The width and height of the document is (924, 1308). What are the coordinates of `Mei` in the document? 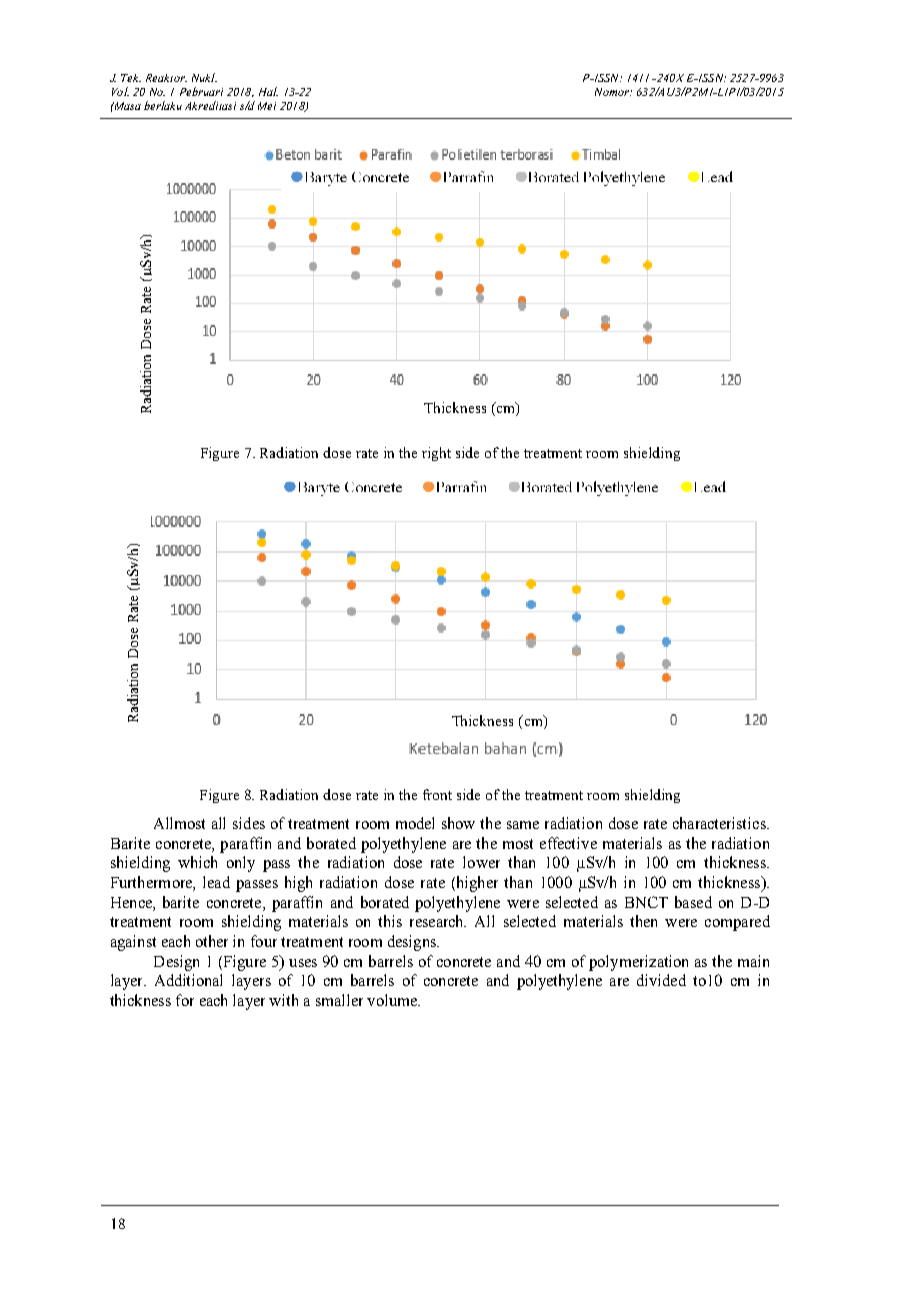 It's located at (267, 106).
